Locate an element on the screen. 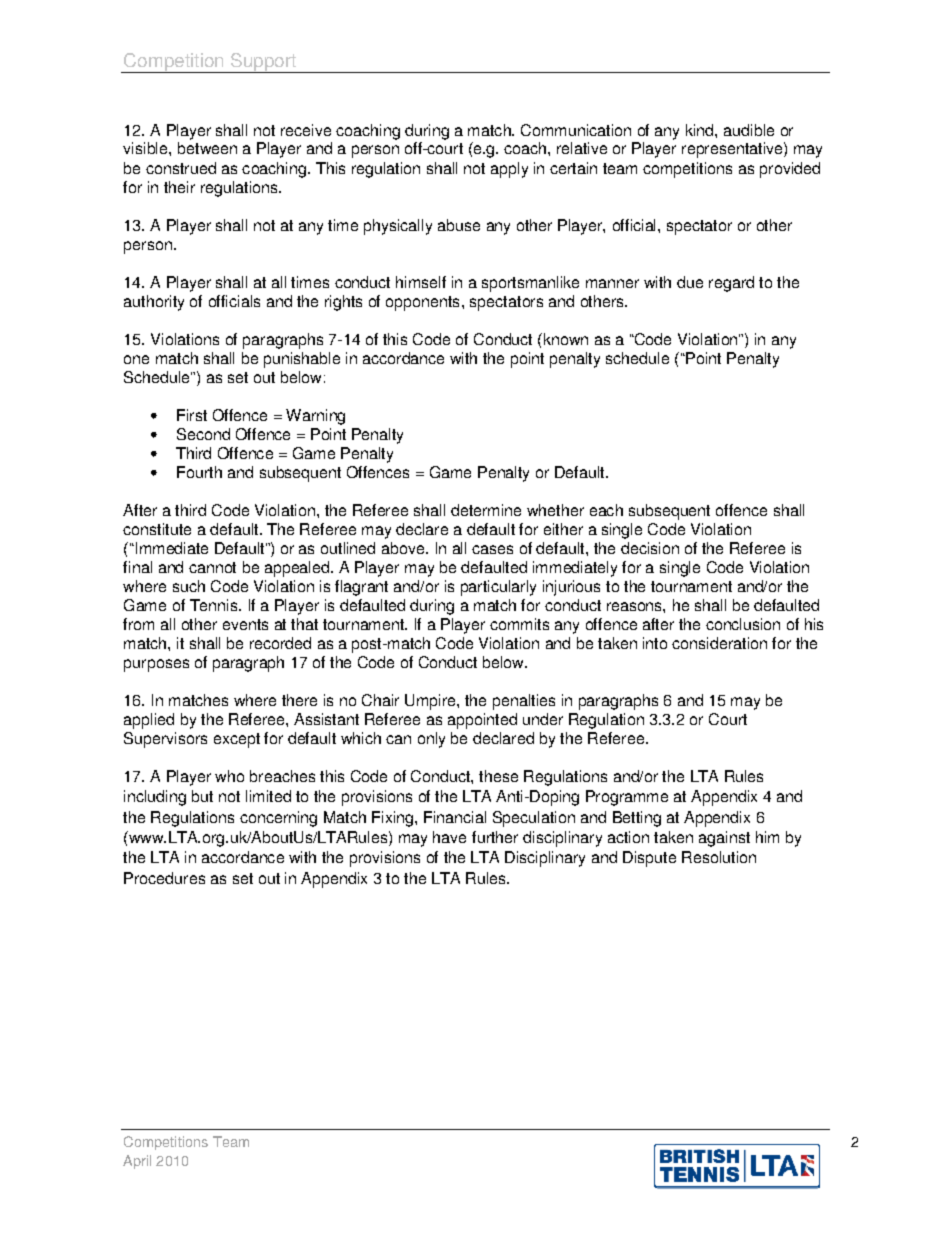  determine is located at coordinates (486, 510).
